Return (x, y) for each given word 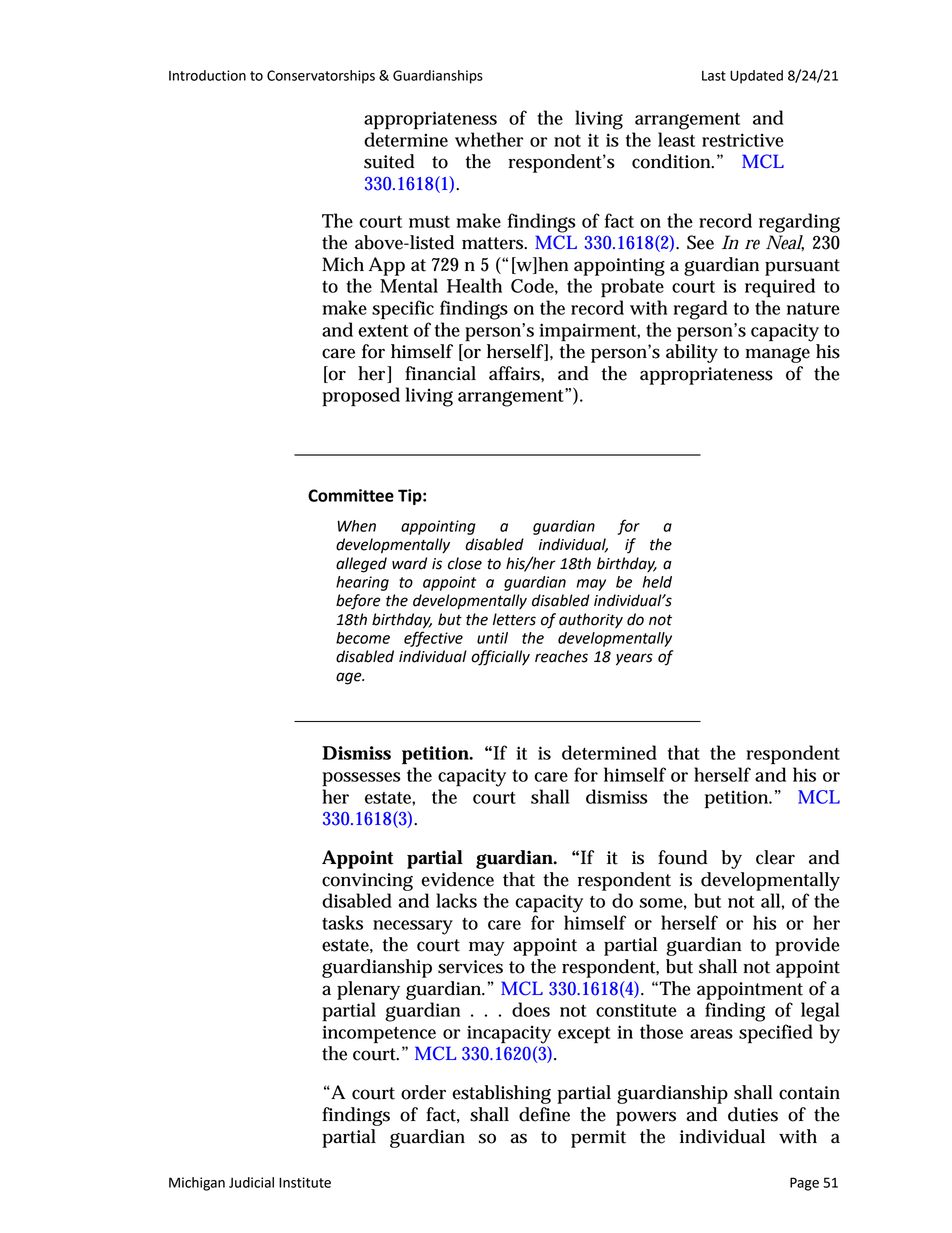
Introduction (207, 75)
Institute (305, 1182)
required (780, 288)
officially (500, 658)
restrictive (743, 140)
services (470, 967)
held (657, 582)
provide (807, 946)
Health (474, 285)
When (356, 526)
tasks (342, 922)
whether (489, 139)
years (634, 659)
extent (383, 331)
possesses (361, 779)
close (465, 563)
